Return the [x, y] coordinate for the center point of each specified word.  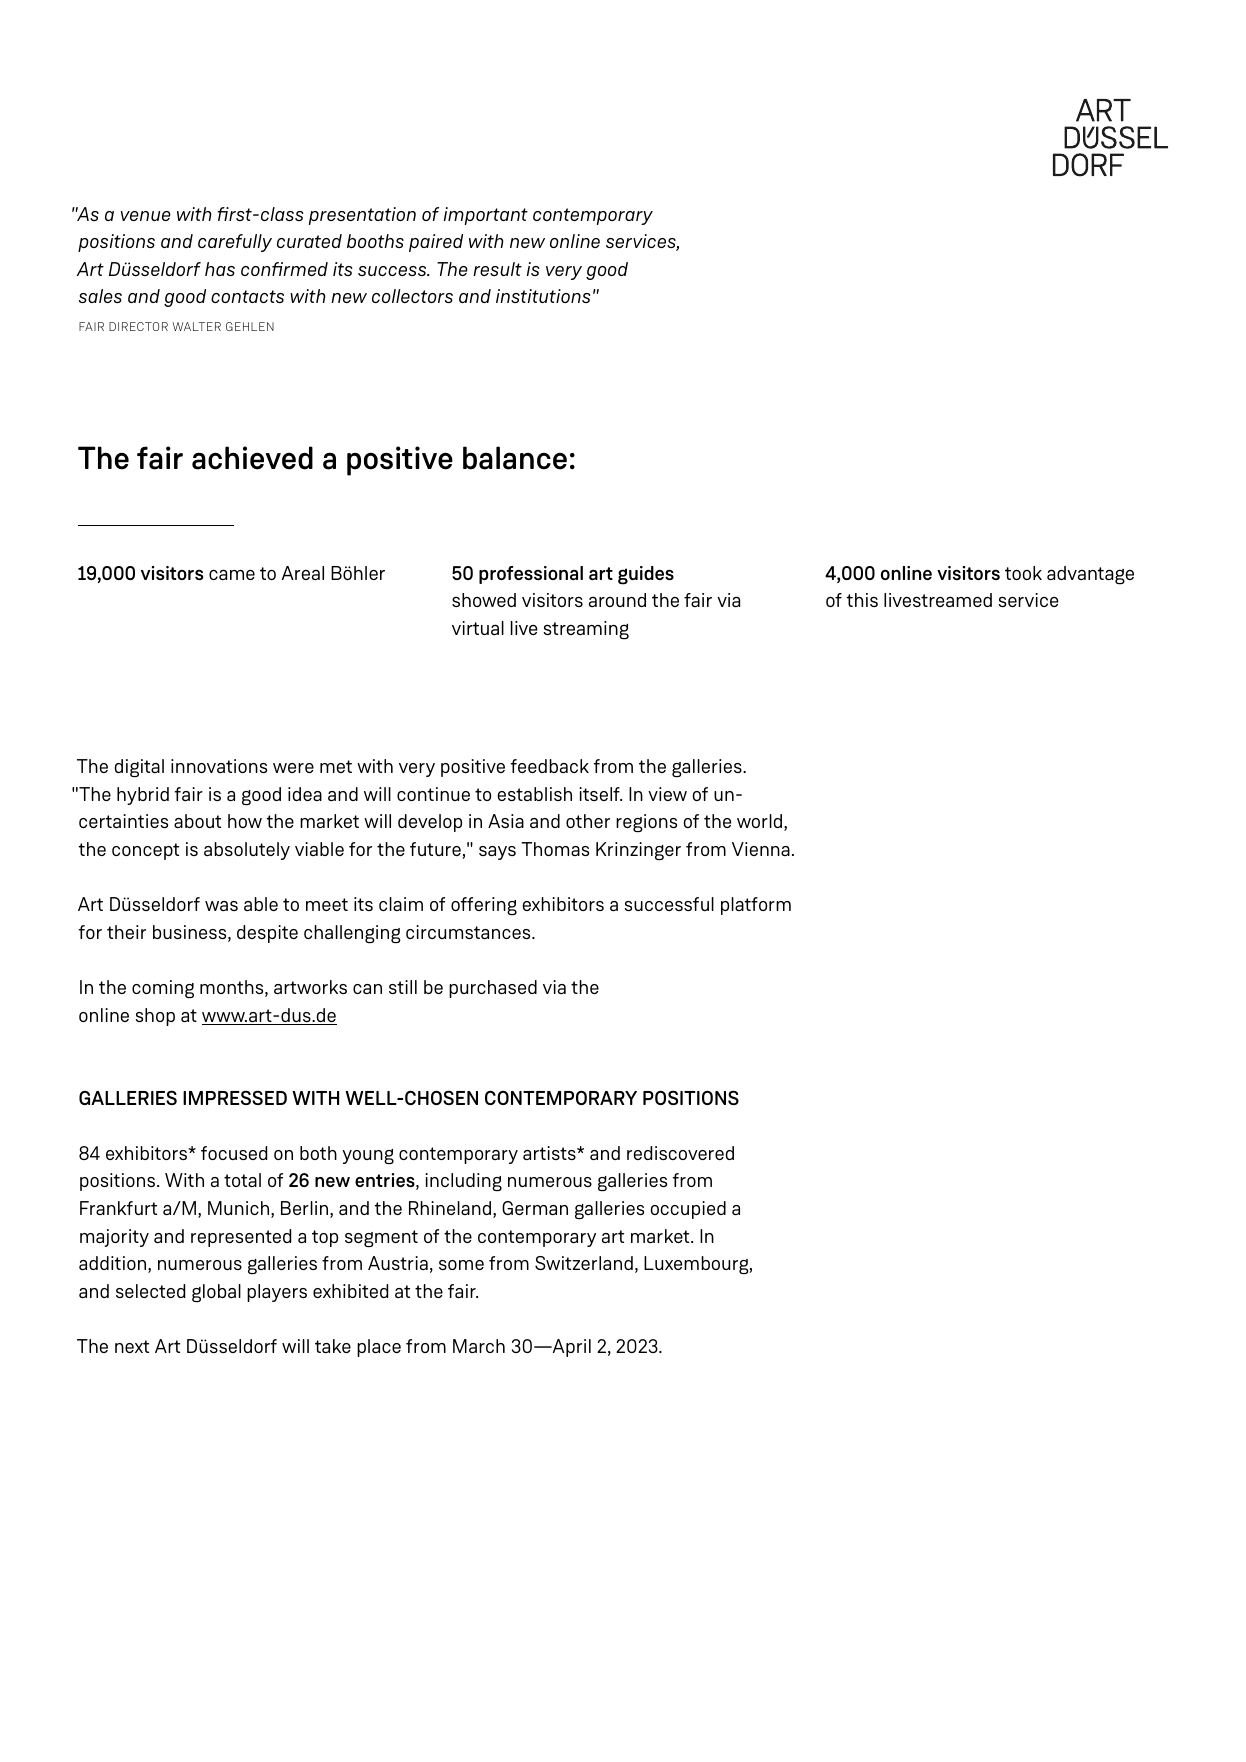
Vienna [761, 849]
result [497, 269]
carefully [235, 243]
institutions [543, 296]
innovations [219, 766]
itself [600, 794]
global [216, 1293]
